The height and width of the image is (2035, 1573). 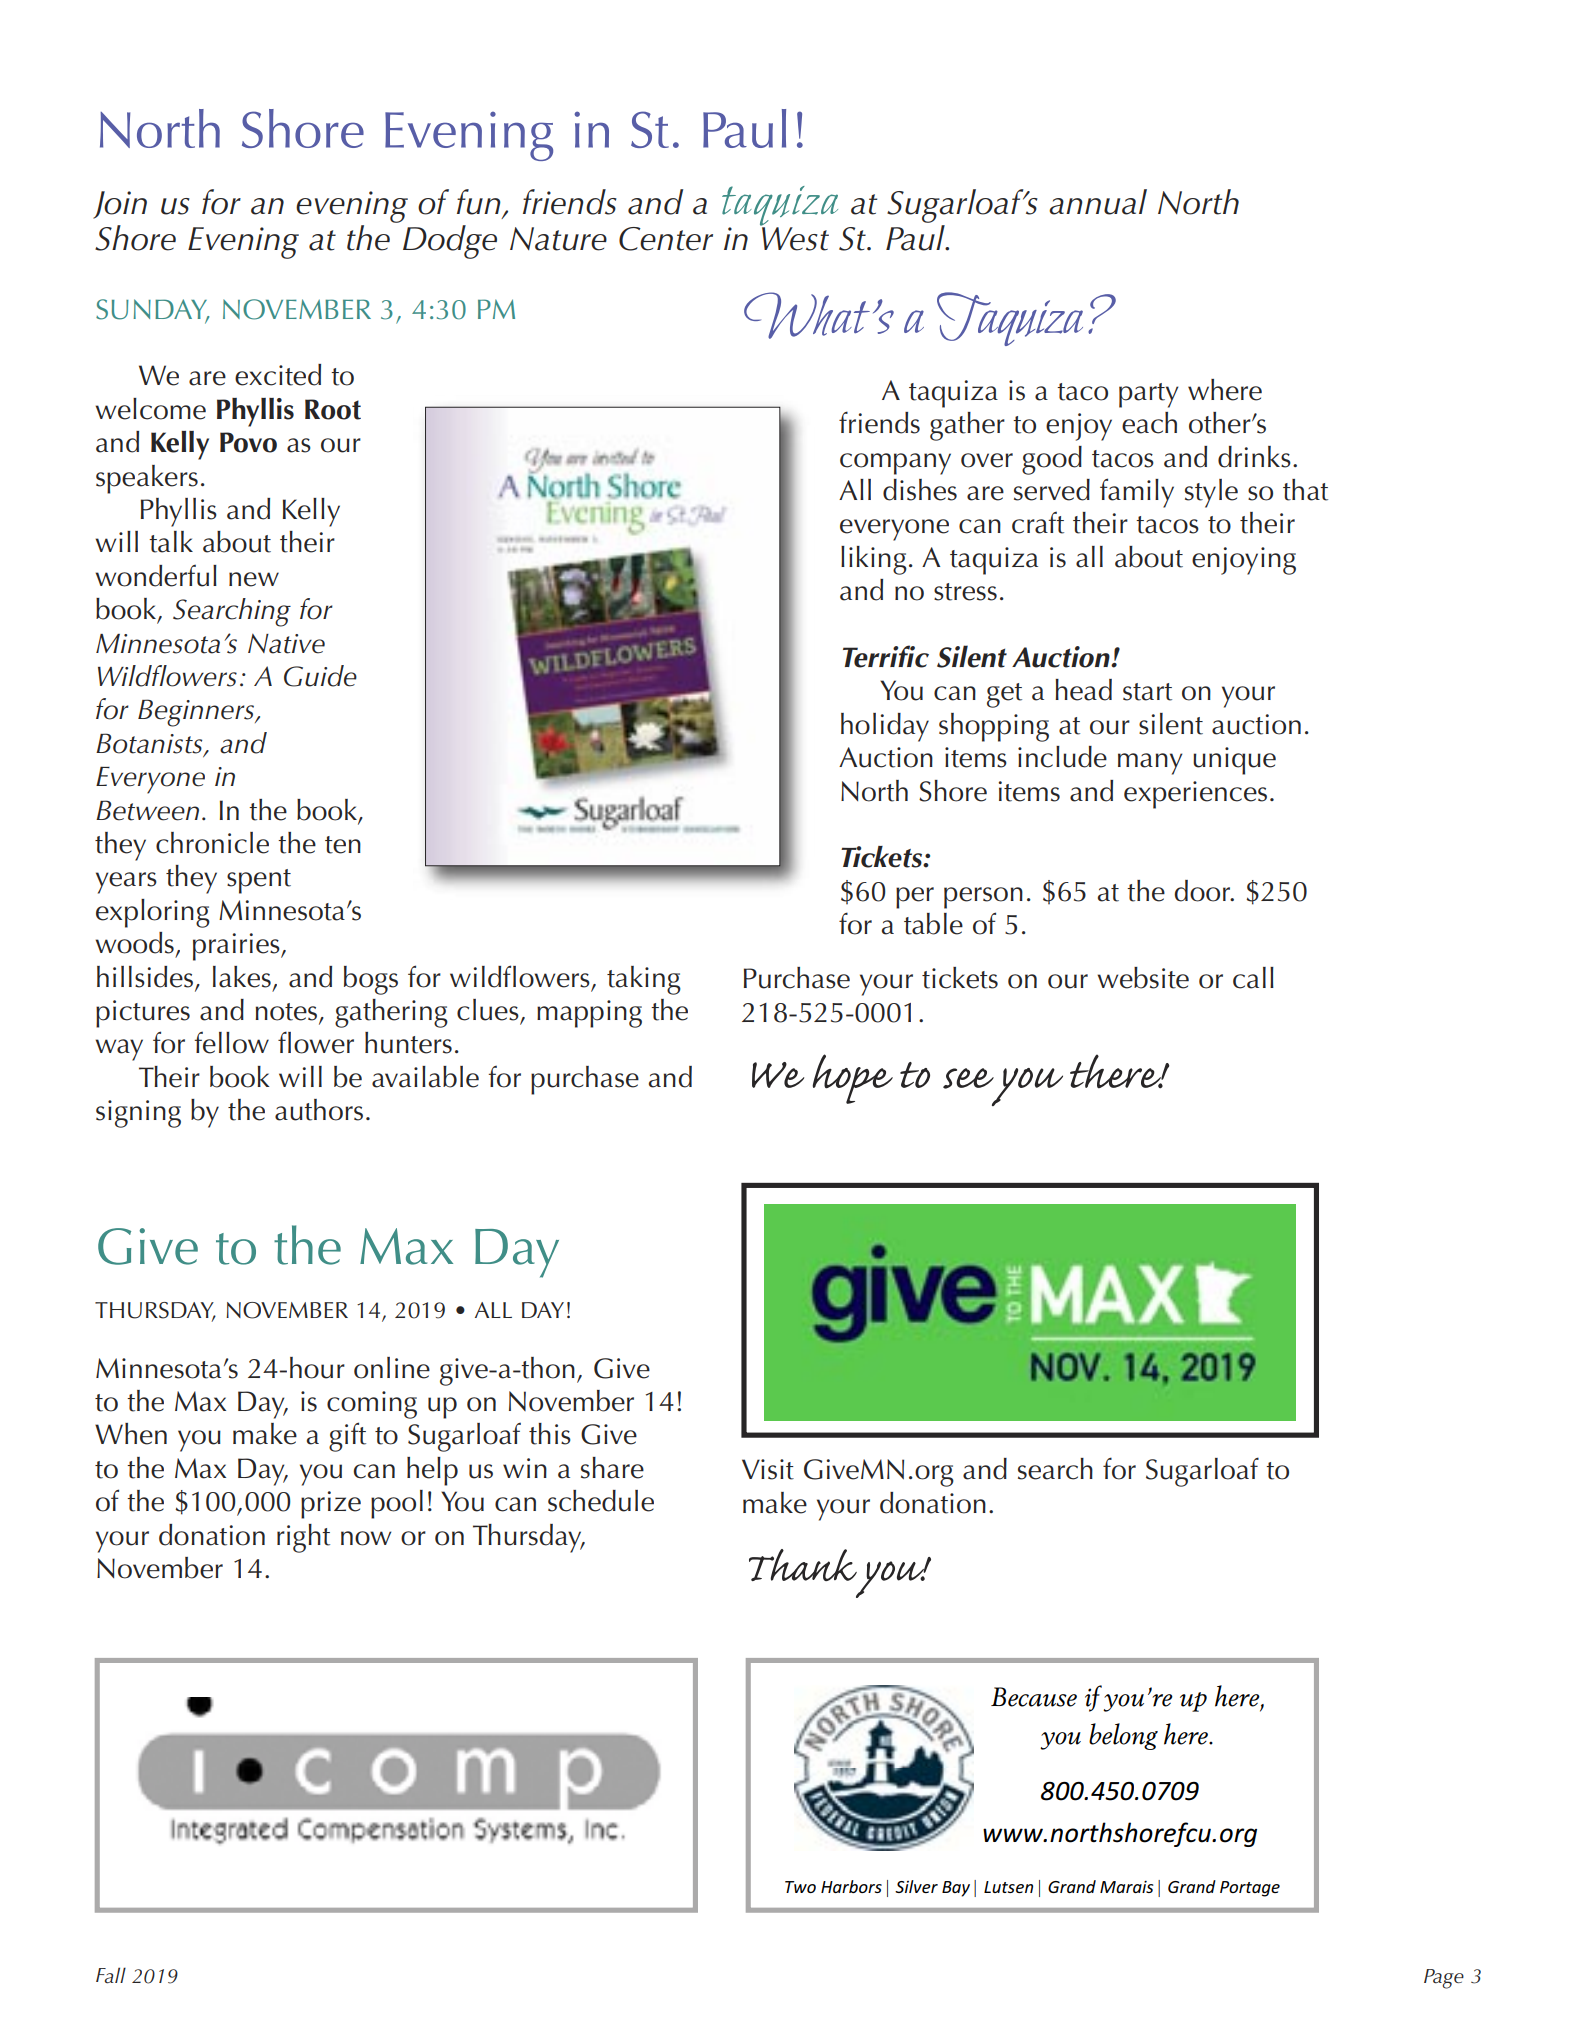 I want to click on Fall, so click(x=111, y=1975).
